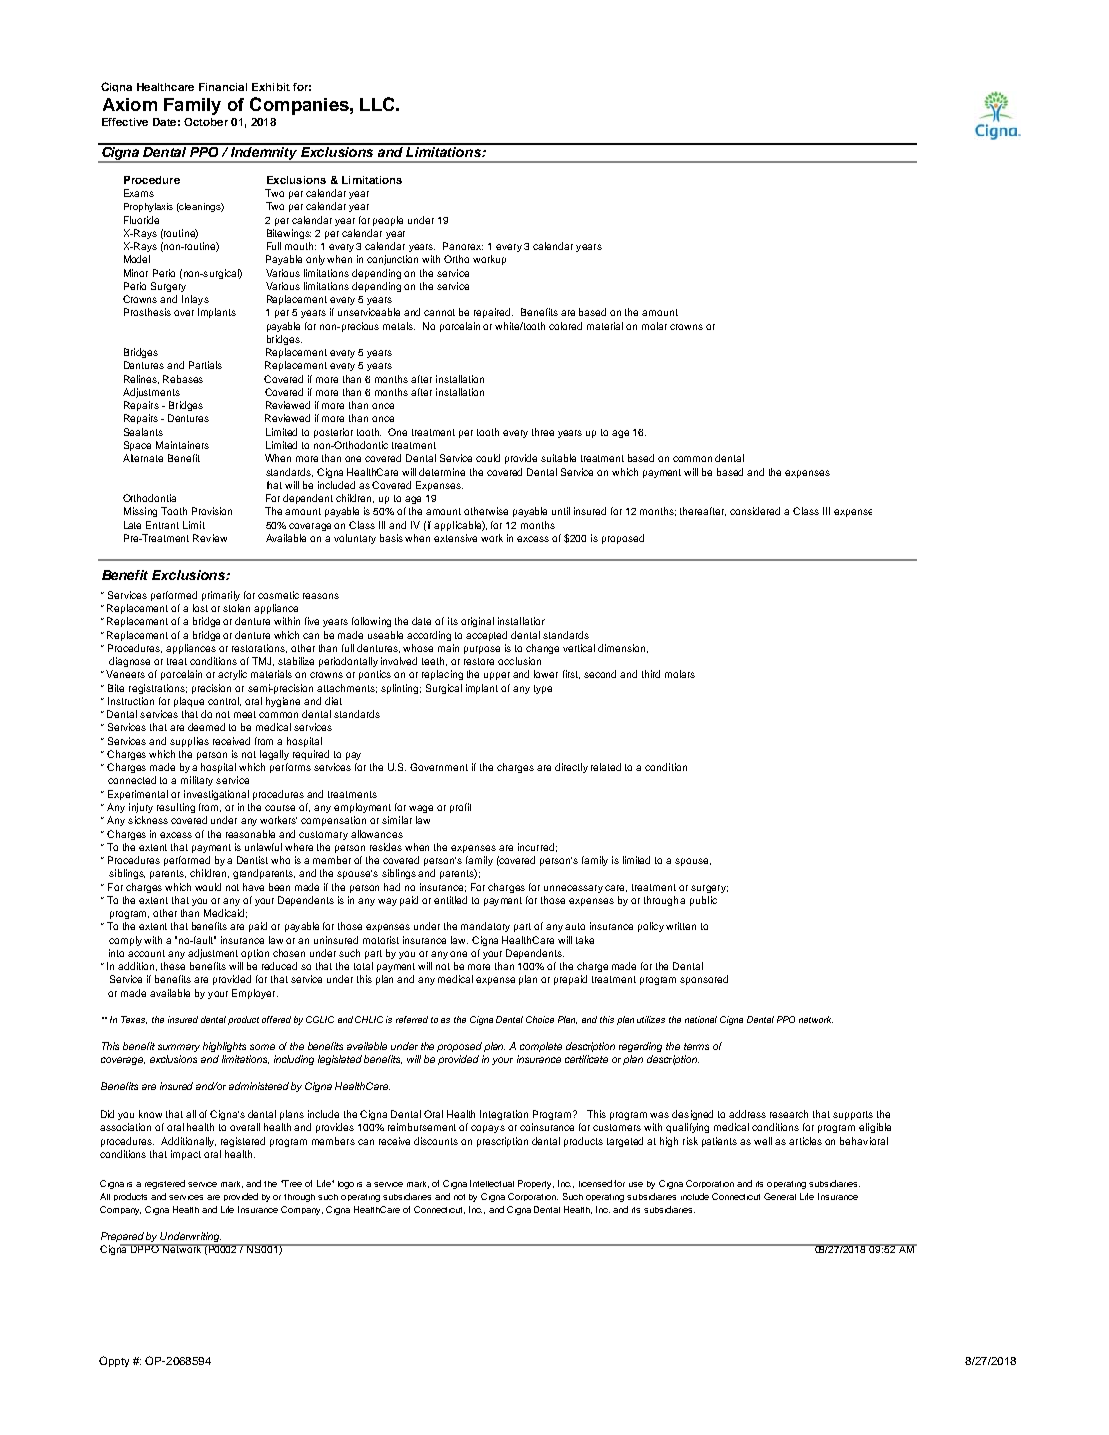 The image size is (1109, 1435). Describe the element at coordinates (212, 511) in the page. I see `Provision` at that location.
